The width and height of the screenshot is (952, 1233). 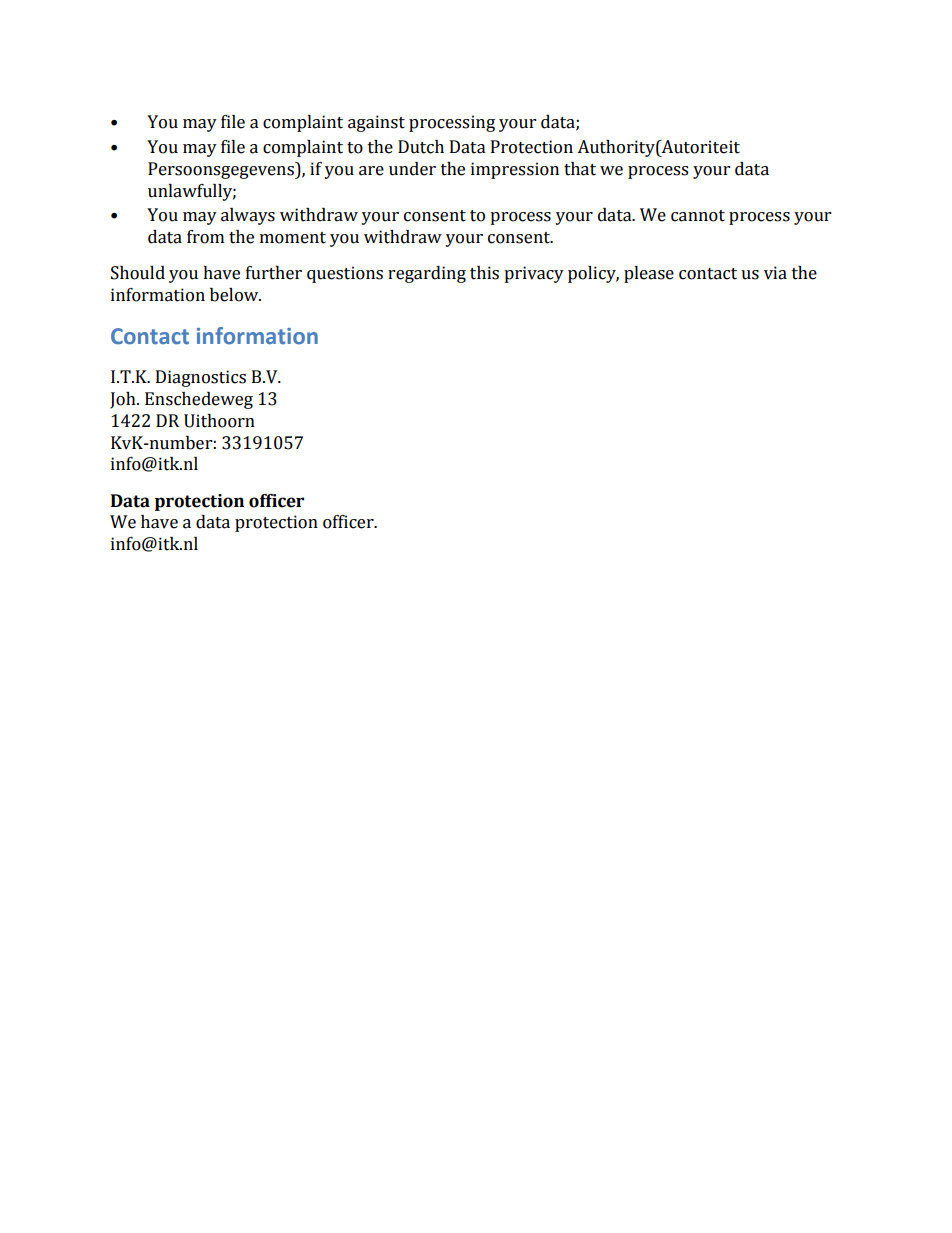 What do you see at coordinates (376, 123) in the screenshot?
I see `against` at bounding box center [376, 123].
